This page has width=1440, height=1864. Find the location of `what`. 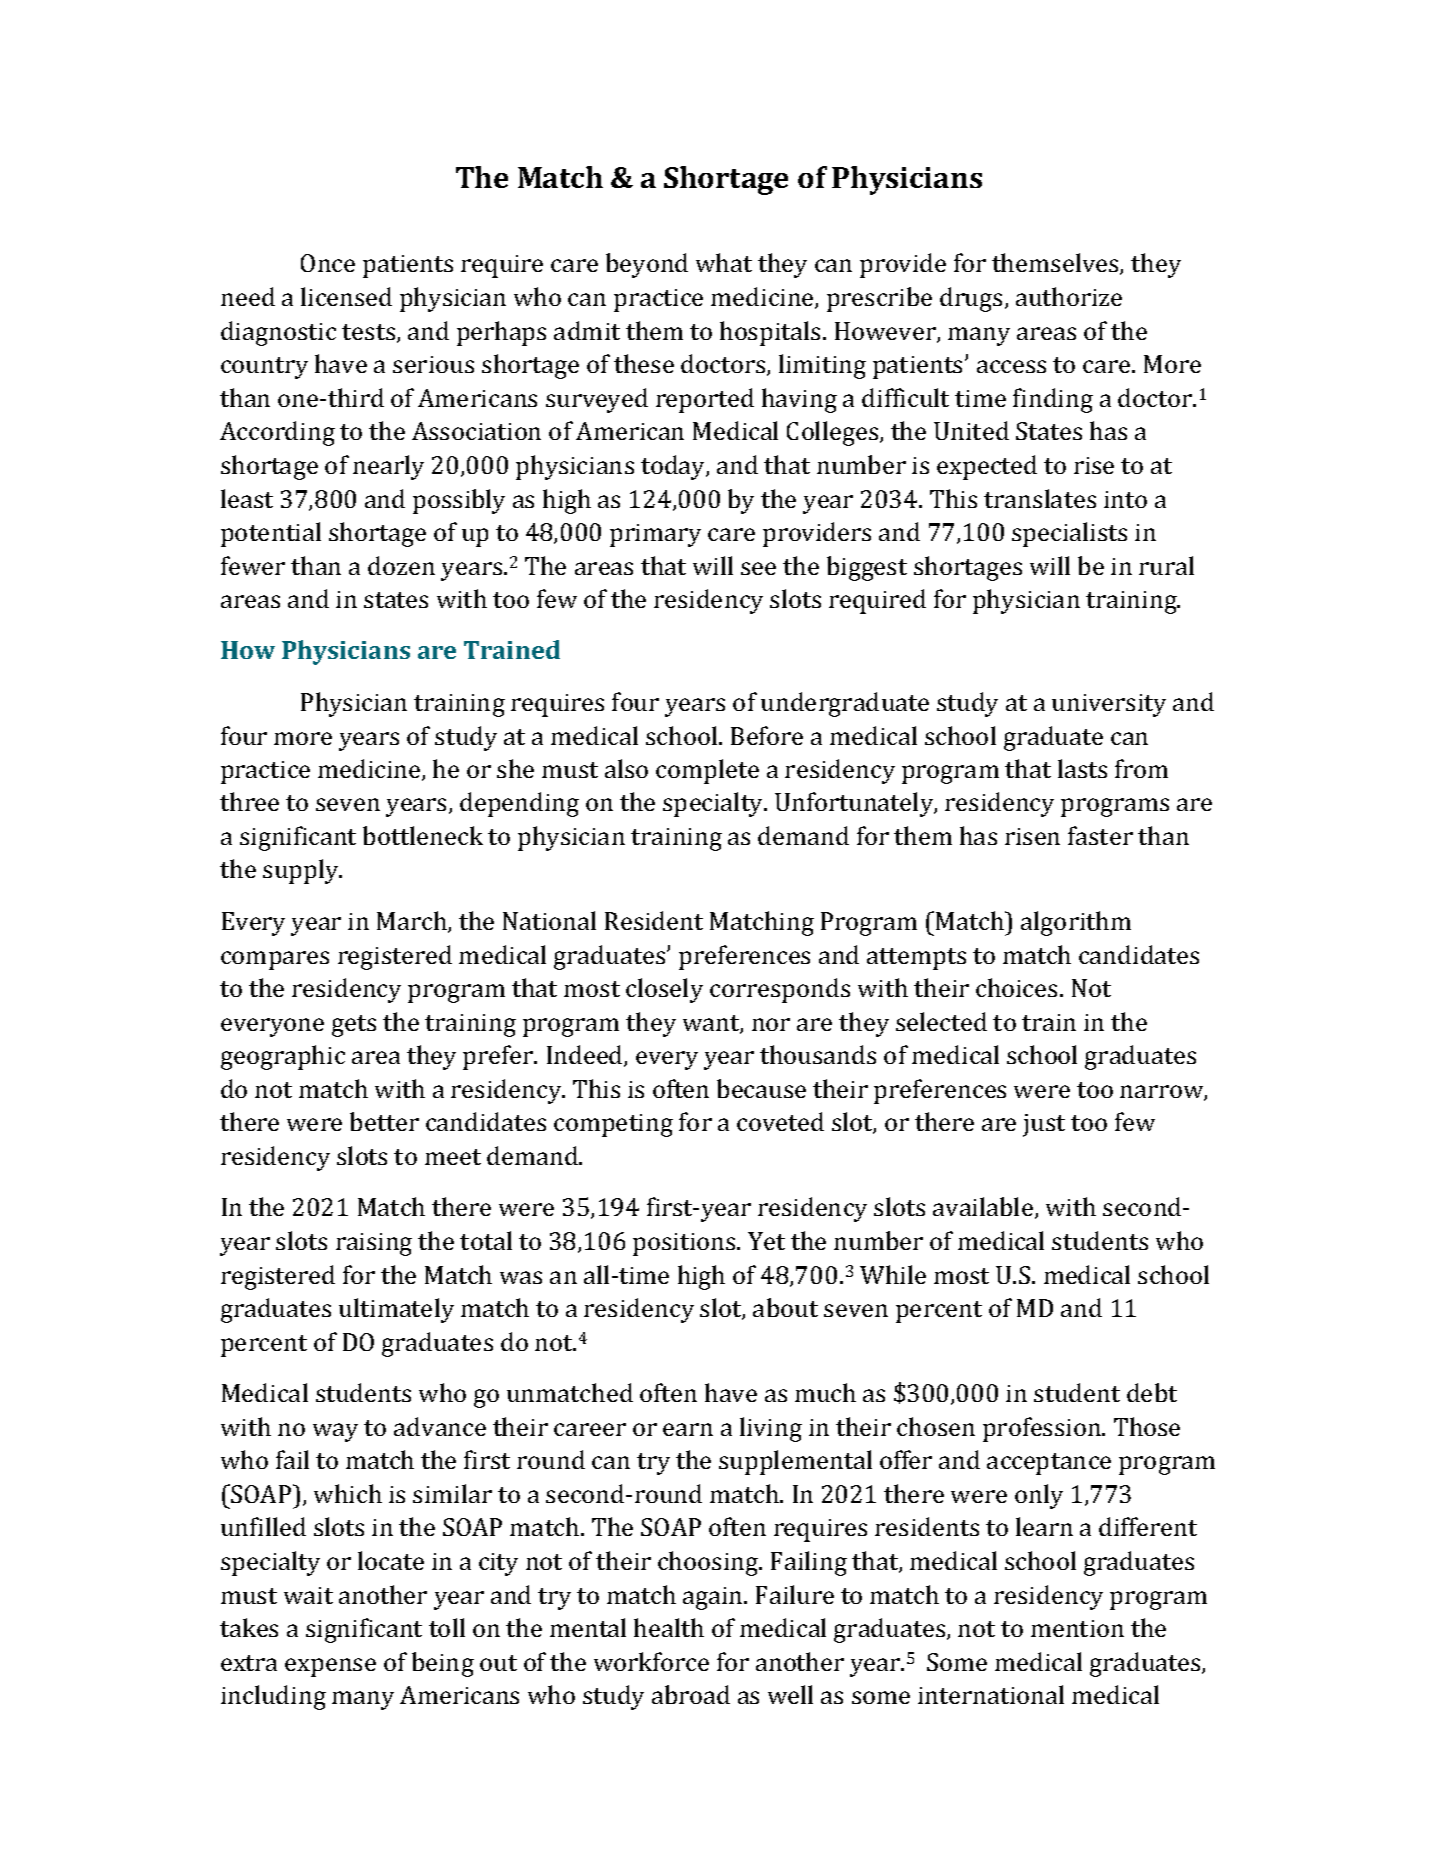

what is located at coordinates (724, 262).
